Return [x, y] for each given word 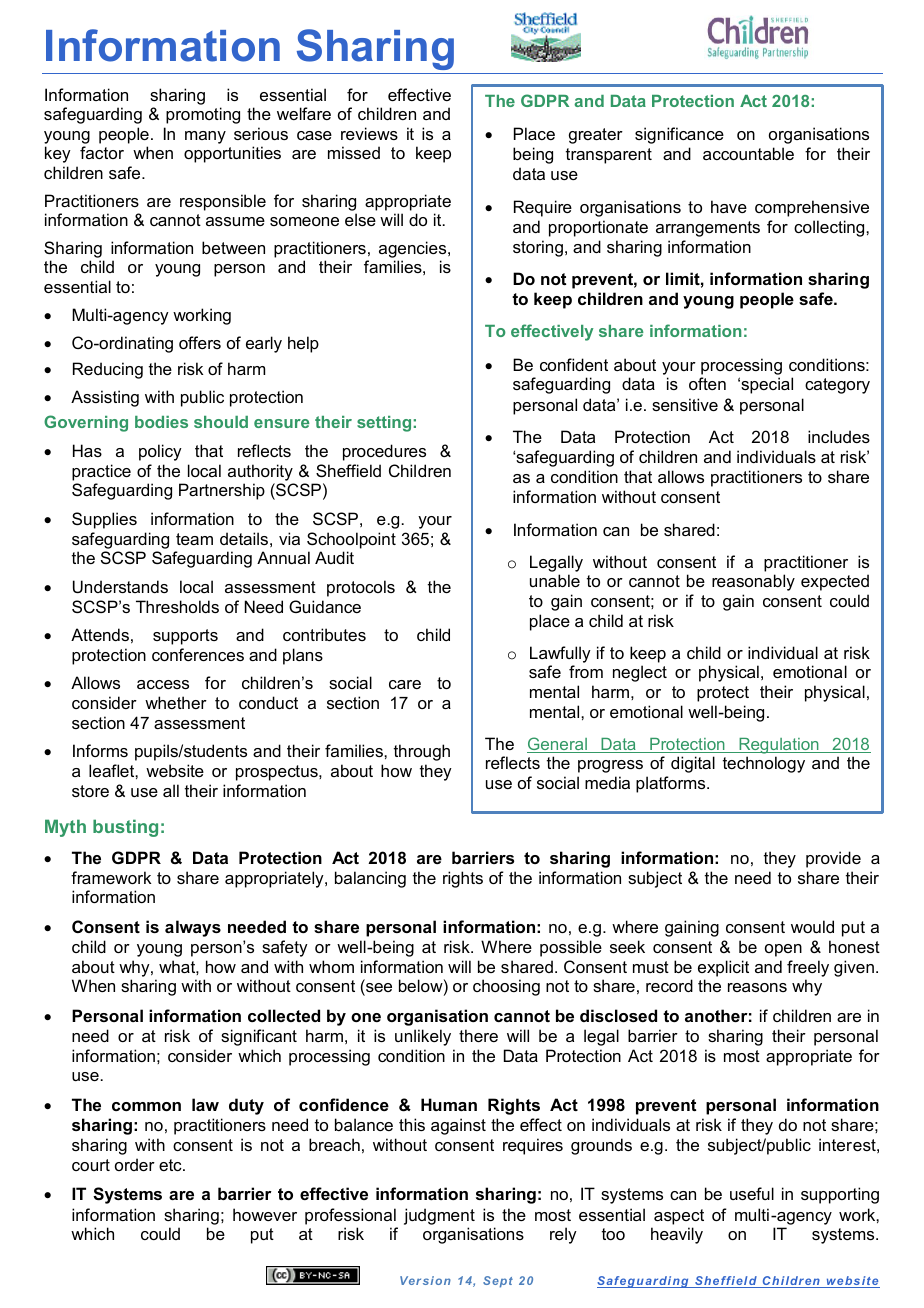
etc [171, 1165]
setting [384, 424]
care [405, 684]
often [707, 383]
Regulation [779, 746]
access [163, 684]
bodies [161, 422]
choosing [506, 987]
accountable [748, 153]
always [193, 928]
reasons [757, 987]
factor [102, 152]
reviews [369, 133]
